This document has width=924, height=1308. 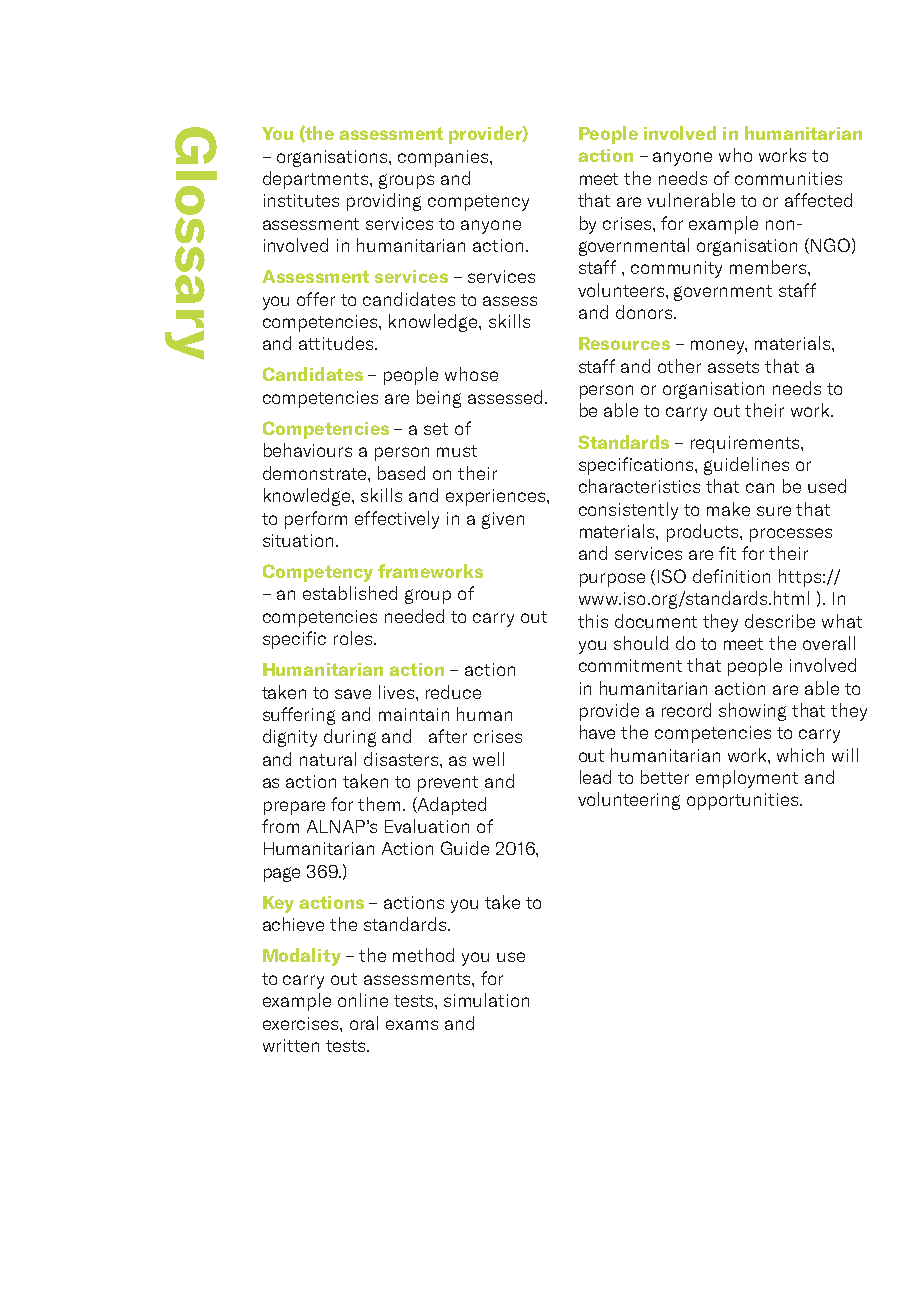 What do you see at coordinates (364, 1023) in the document?
I see `oral` at bounding box center [364, 1023].
